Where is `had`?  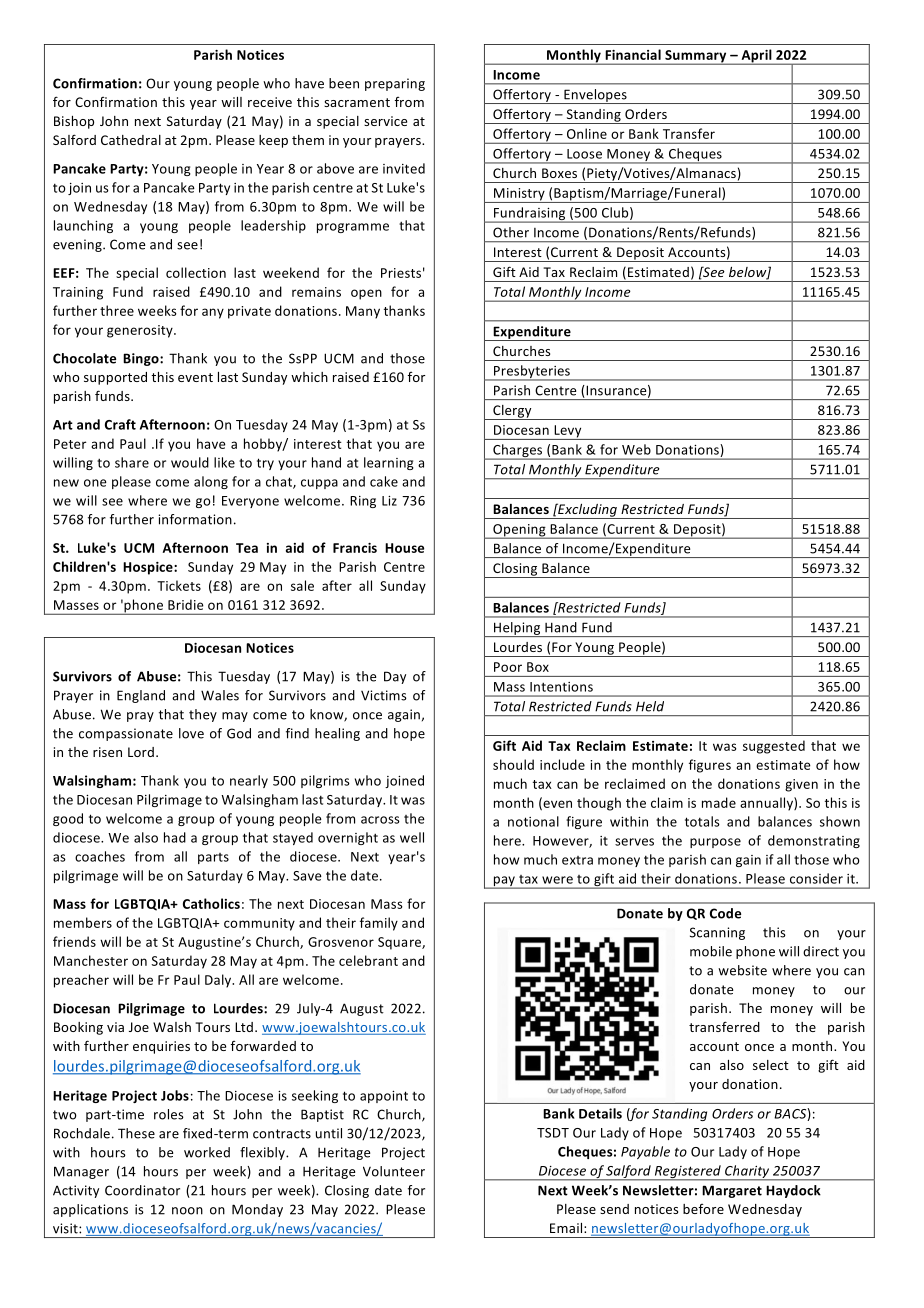
had is located at coordinates (175, 837).
